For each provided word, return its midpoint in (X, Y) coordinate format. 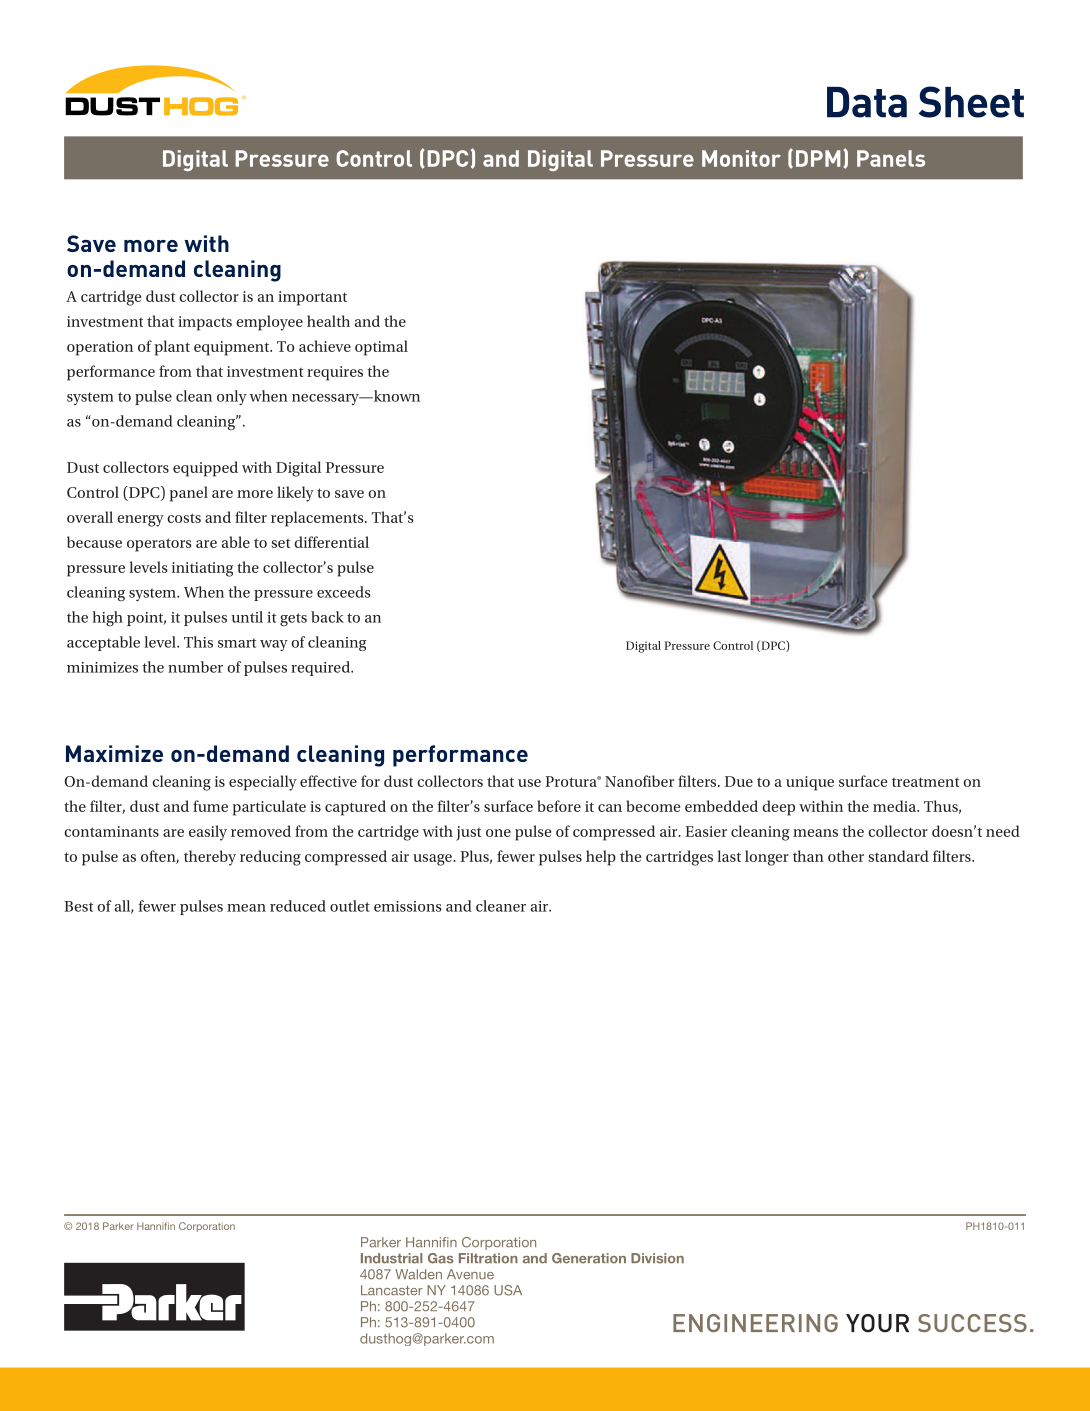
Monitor (741, 158)
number (195, 667)
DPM (818, 158)
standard (899, 856)
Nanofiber (639, 781)
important (312, 298)
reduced (298, 906)
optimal (381, 348)
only (232, 397)
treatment (925, 782)
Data (867, 102)
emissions (408, 906)
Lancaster (392, 1290)
